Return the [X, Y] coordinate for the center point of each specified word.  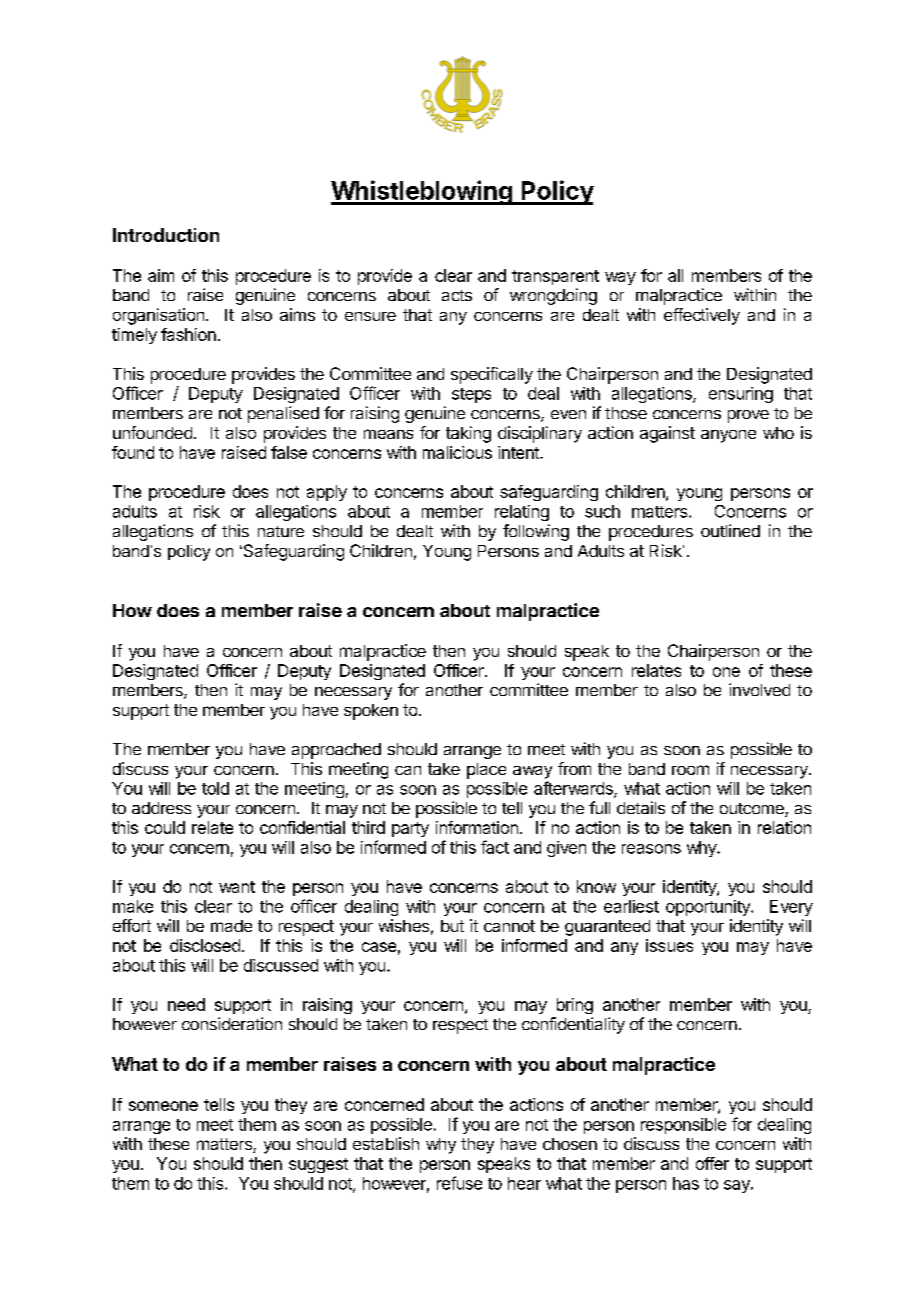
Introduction [166, 235]
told [215, 788]
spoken [371, 712]
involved [759, 689]
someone [163, 1106]
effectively [702, 316]
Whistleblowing [422, 192]
